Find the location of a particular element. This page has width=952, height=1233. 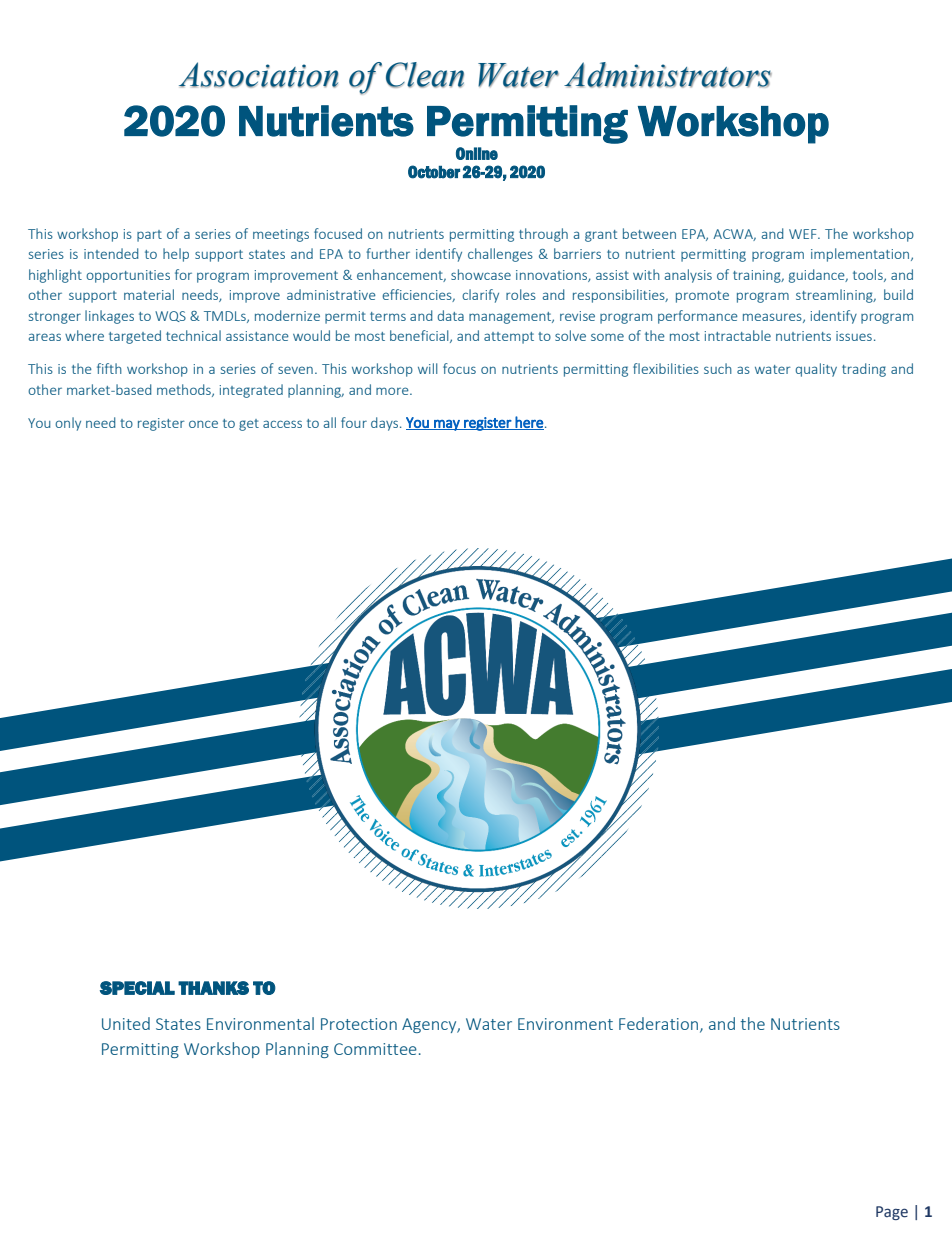

Administrators is located at coordinates (668, 75).
